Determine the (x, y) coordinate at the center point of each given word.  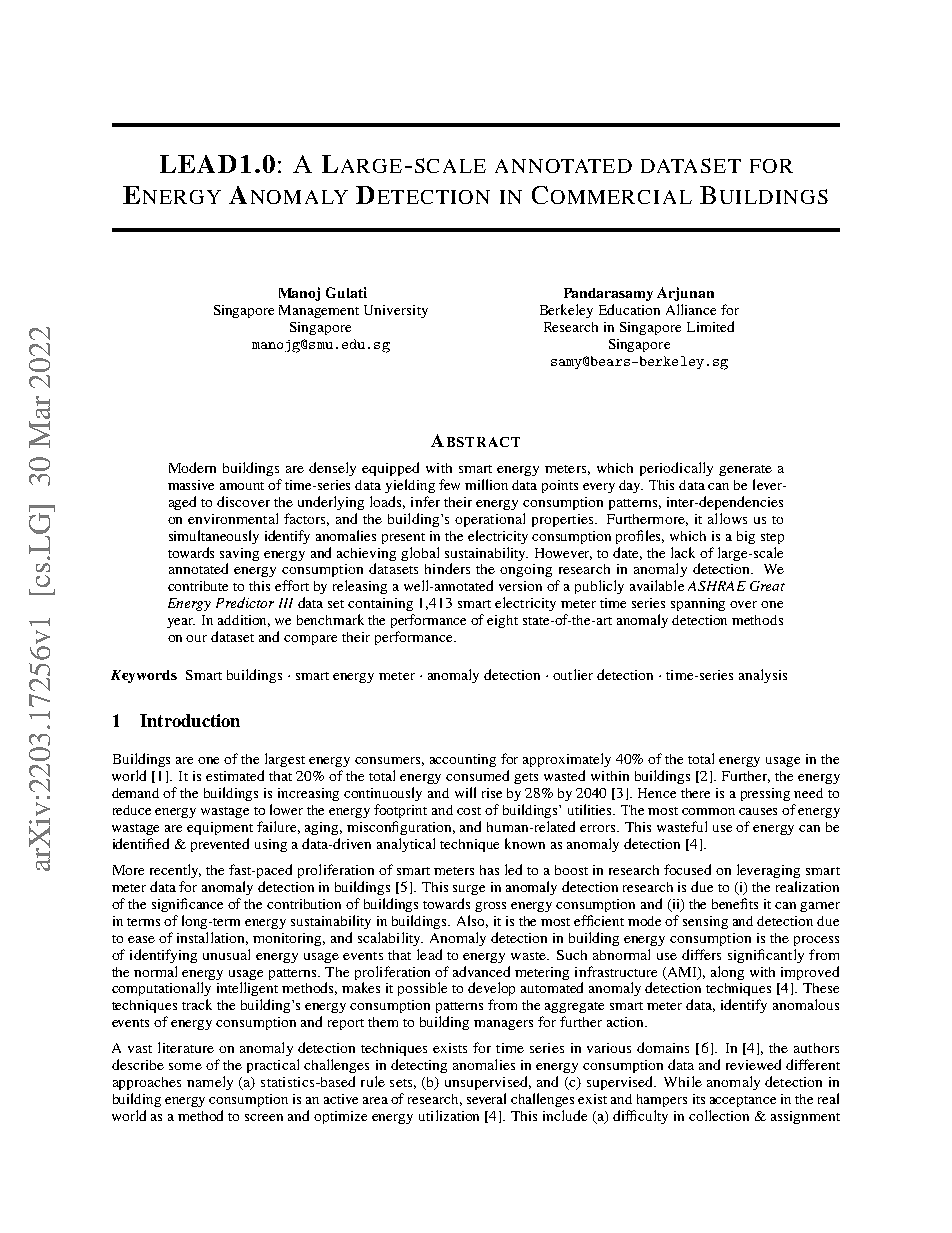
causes (758, 811)
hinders (447, 568)
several (486, 1098)
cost (469, 811)
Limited (710, 326)
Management (319, 311)
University (396, 311)
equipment (220, 828)
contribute (198, 586)
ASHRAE (717, 586)
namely (210, 1083)
